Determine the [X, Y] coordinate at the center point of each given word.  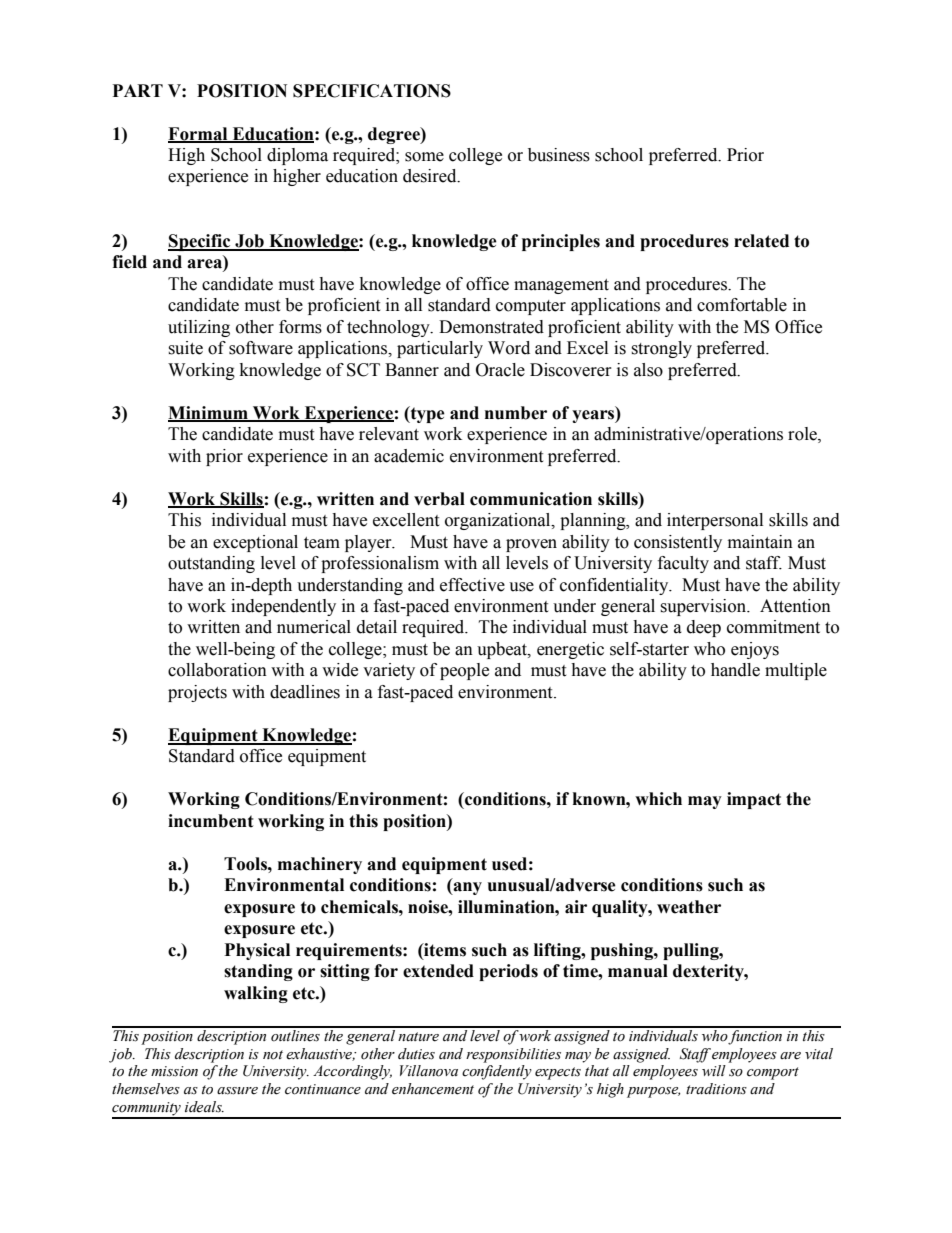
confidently [497, 1072]
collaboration [217, 670]
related [761, 241]
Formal [199, 134]
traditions [716, 1089]
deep [704, 628]
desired [431, 176]
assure [237, 1091]
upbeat [503, 650]
